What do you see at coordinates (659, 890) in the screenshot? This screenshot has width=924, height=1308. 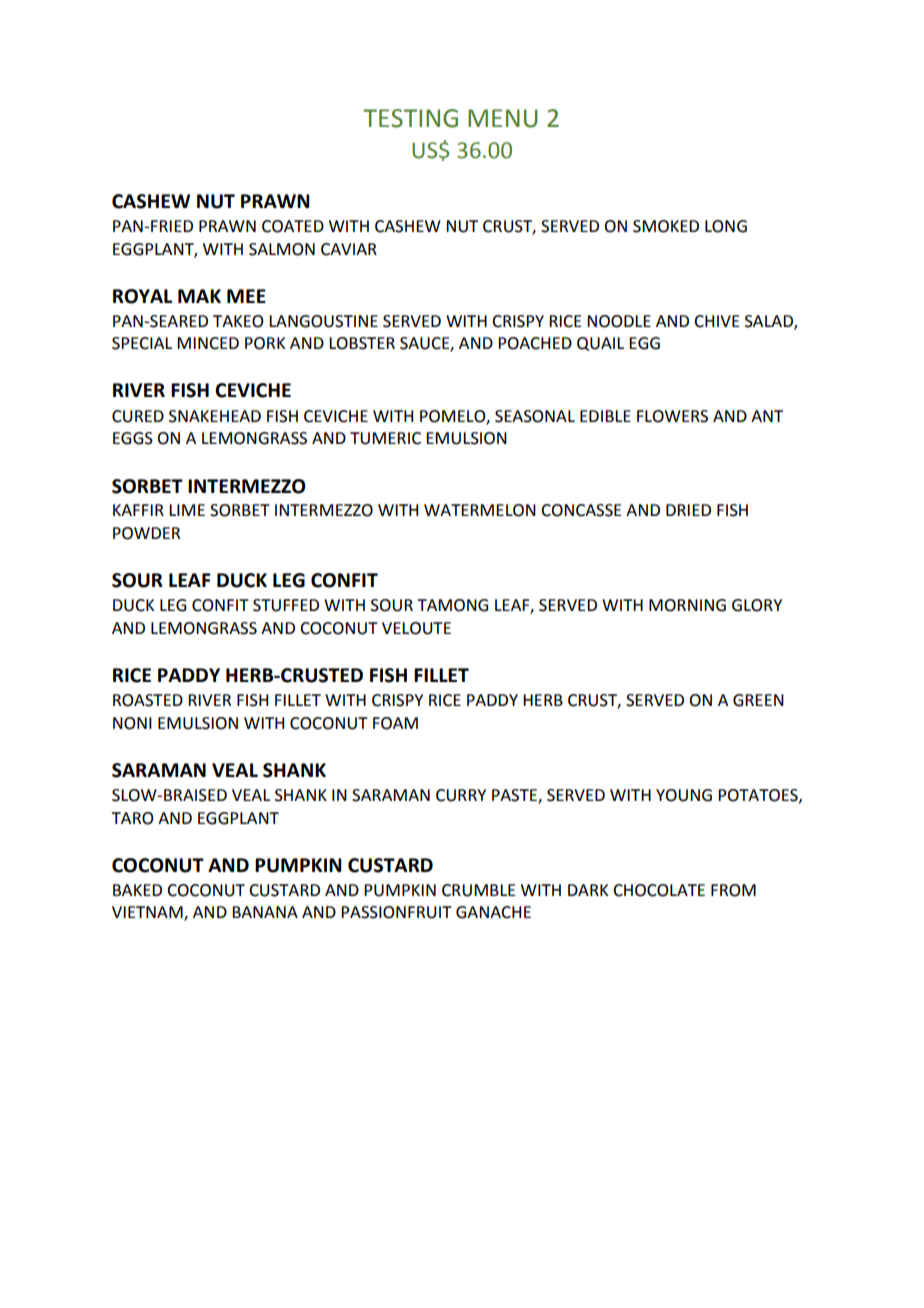 I see `CHOCOLATE` at bounding box center [659, 890].
